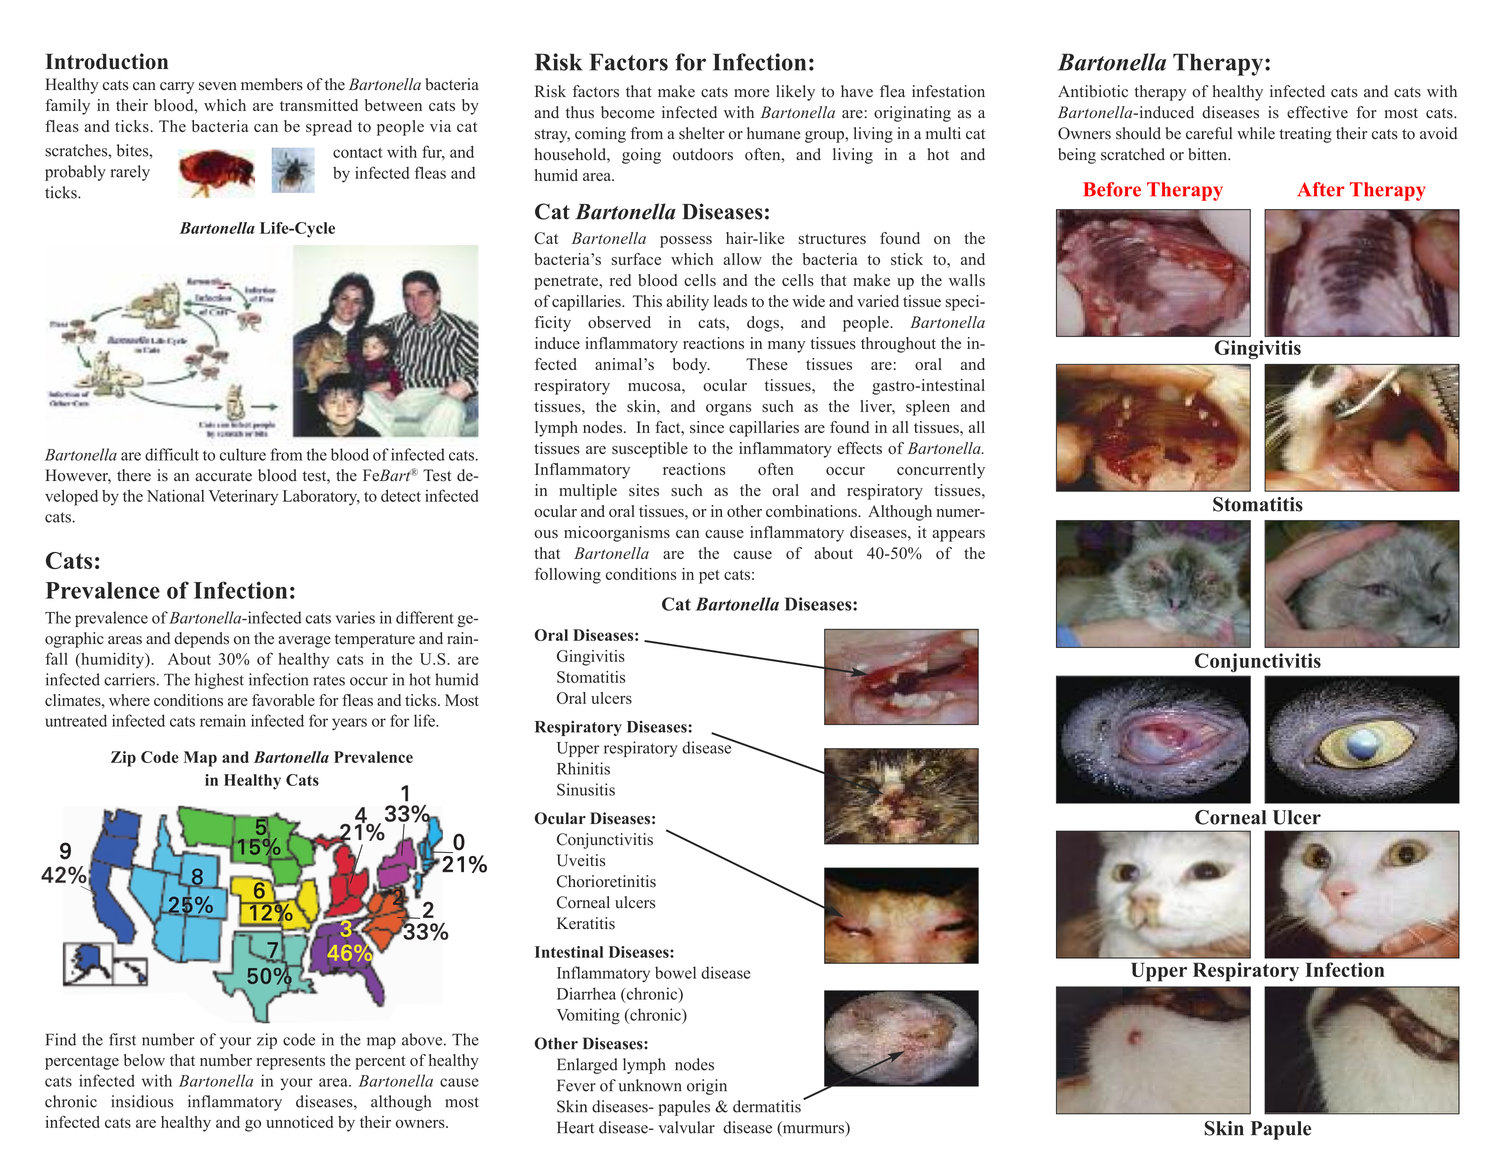  Describe the element at coordinates (243, 454) in the screenshot. I see `culture` at that location.
